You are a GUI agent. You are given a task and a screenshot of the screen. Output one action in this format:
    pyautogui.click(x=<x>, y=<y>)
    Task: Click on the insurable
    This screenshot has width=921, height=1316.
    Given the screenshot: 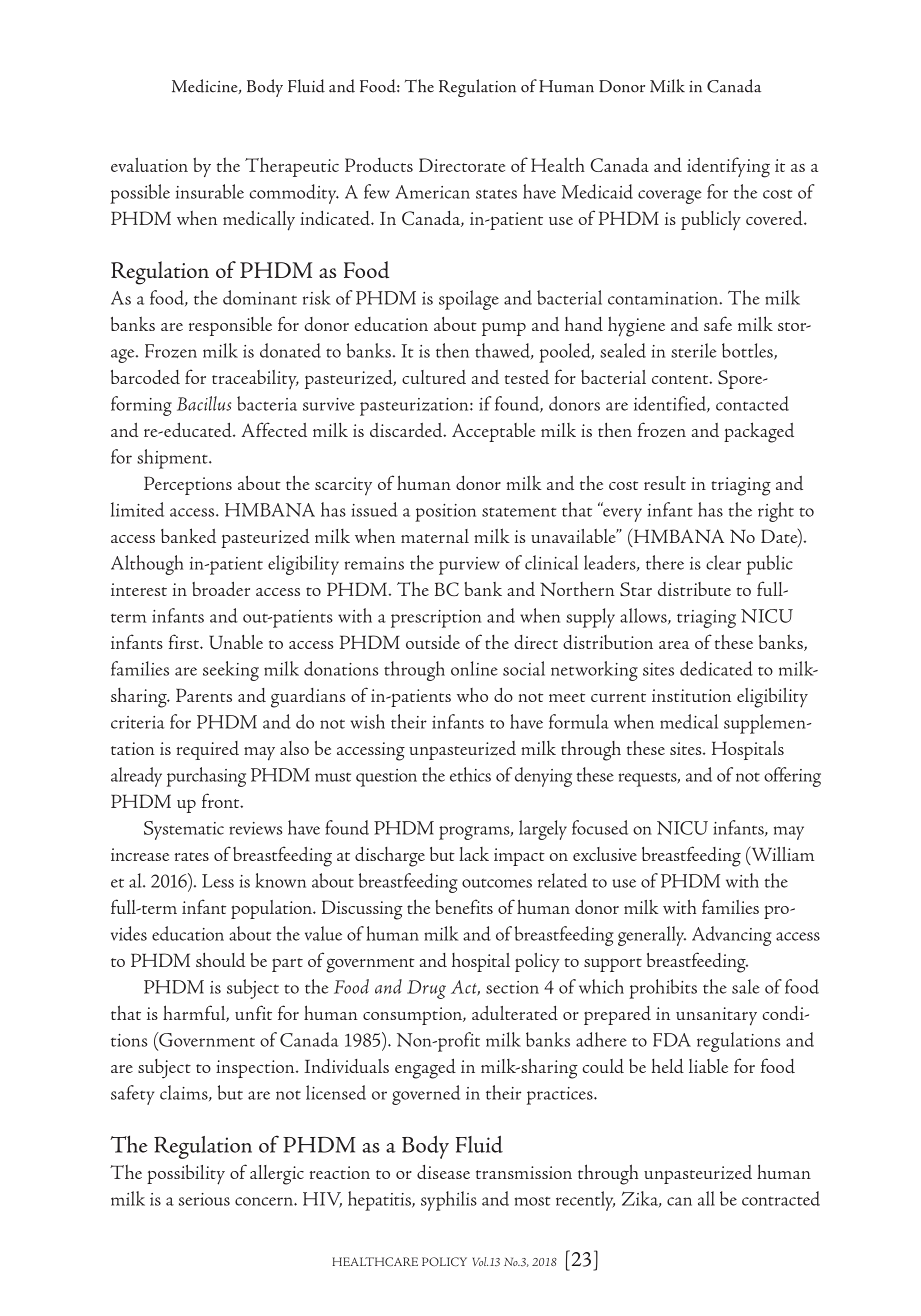 What is the action you would take?
    pyautogui.click(x=210, y=191)
